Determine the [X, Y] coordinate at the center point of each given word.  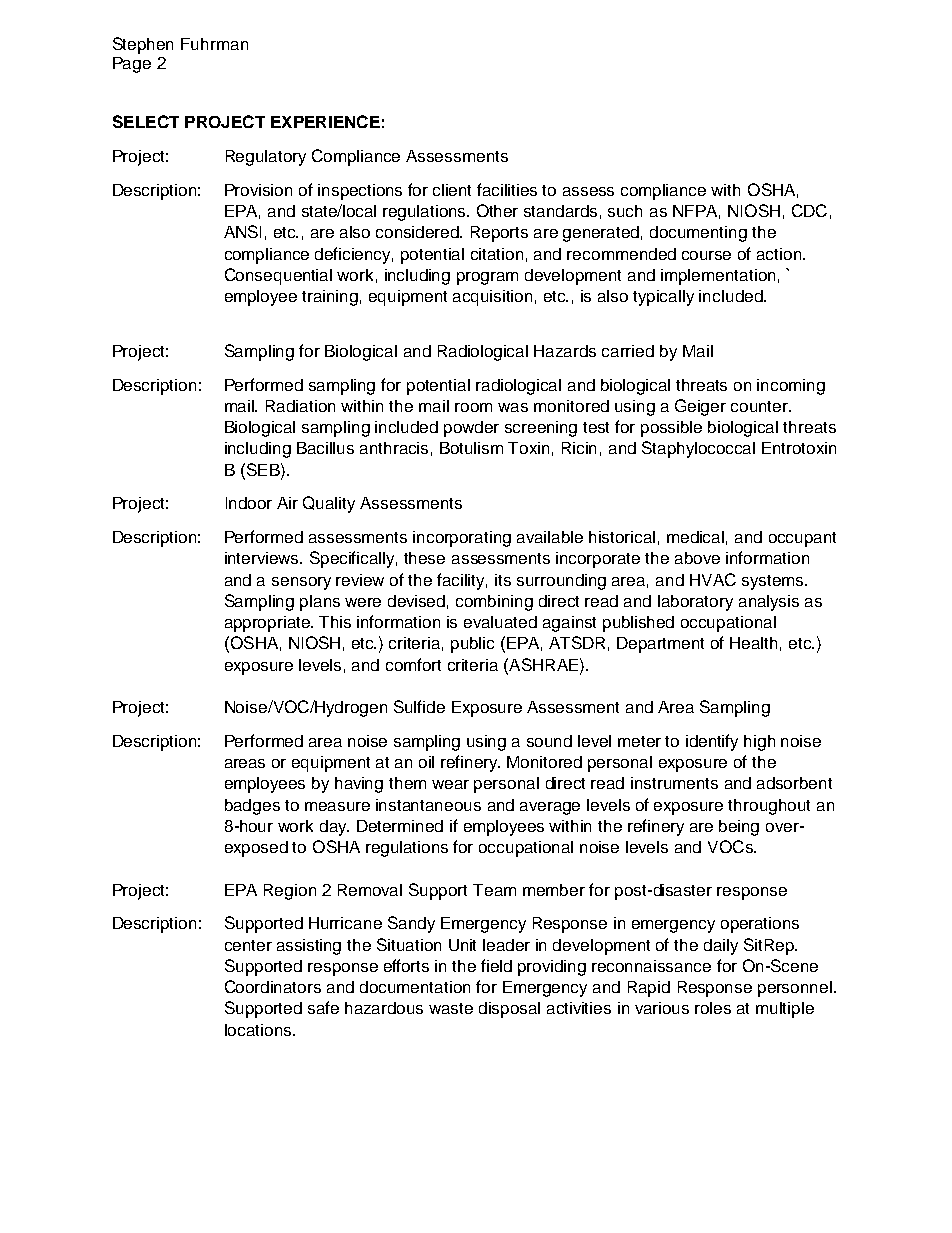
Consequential [278, 276]
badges [252, 807]
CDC [809, 210]
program [487, 278]
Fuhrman [214, 44]
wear [450, 784]
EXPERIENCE [325, 121]
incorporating [462, 539]
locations [258, 1030]
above [697, 558]
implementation [718, 277]
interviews [263, 558]
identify [712, 742]
